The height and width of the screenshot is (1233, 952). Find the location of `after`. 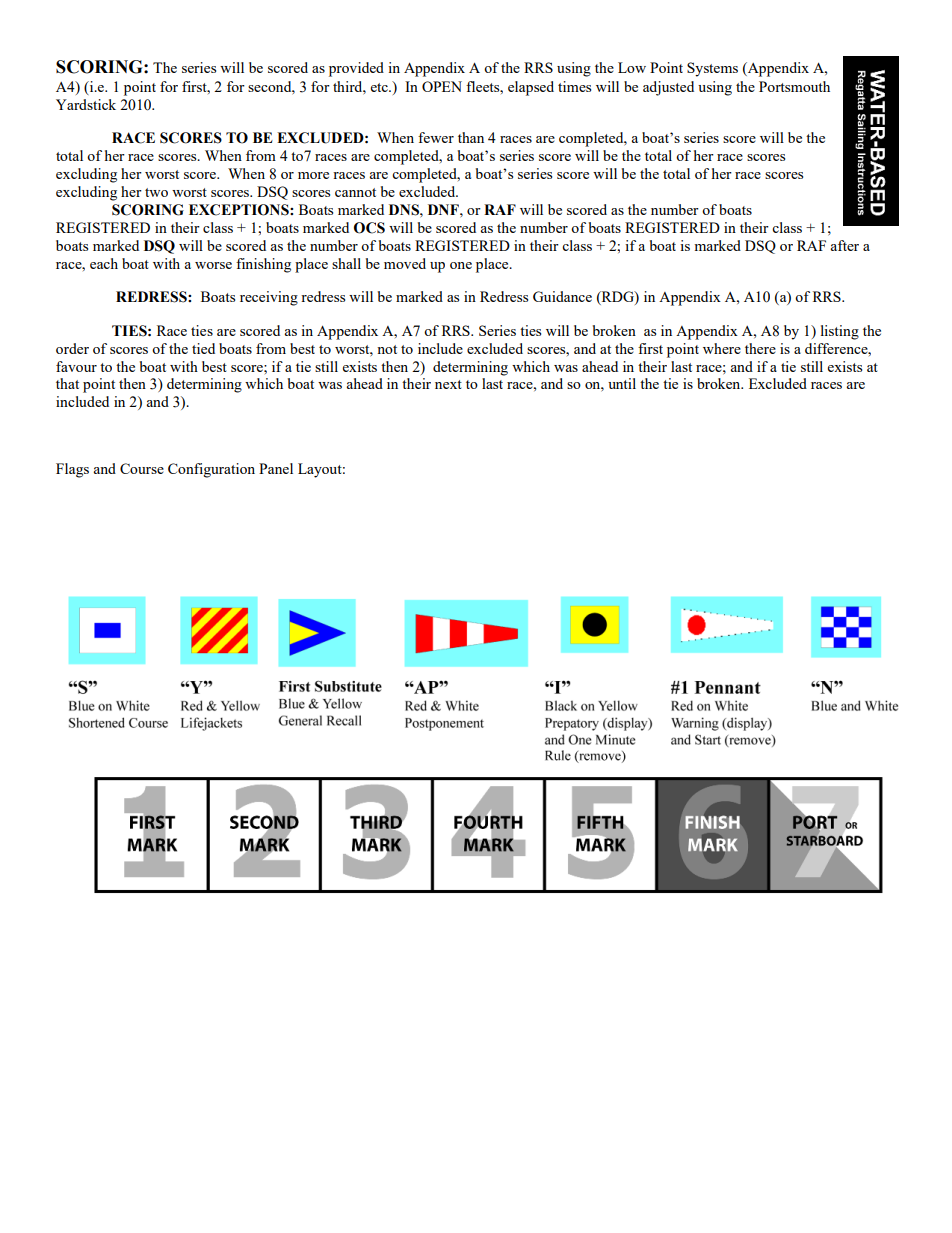

after is located at coordinates (844, 245).
